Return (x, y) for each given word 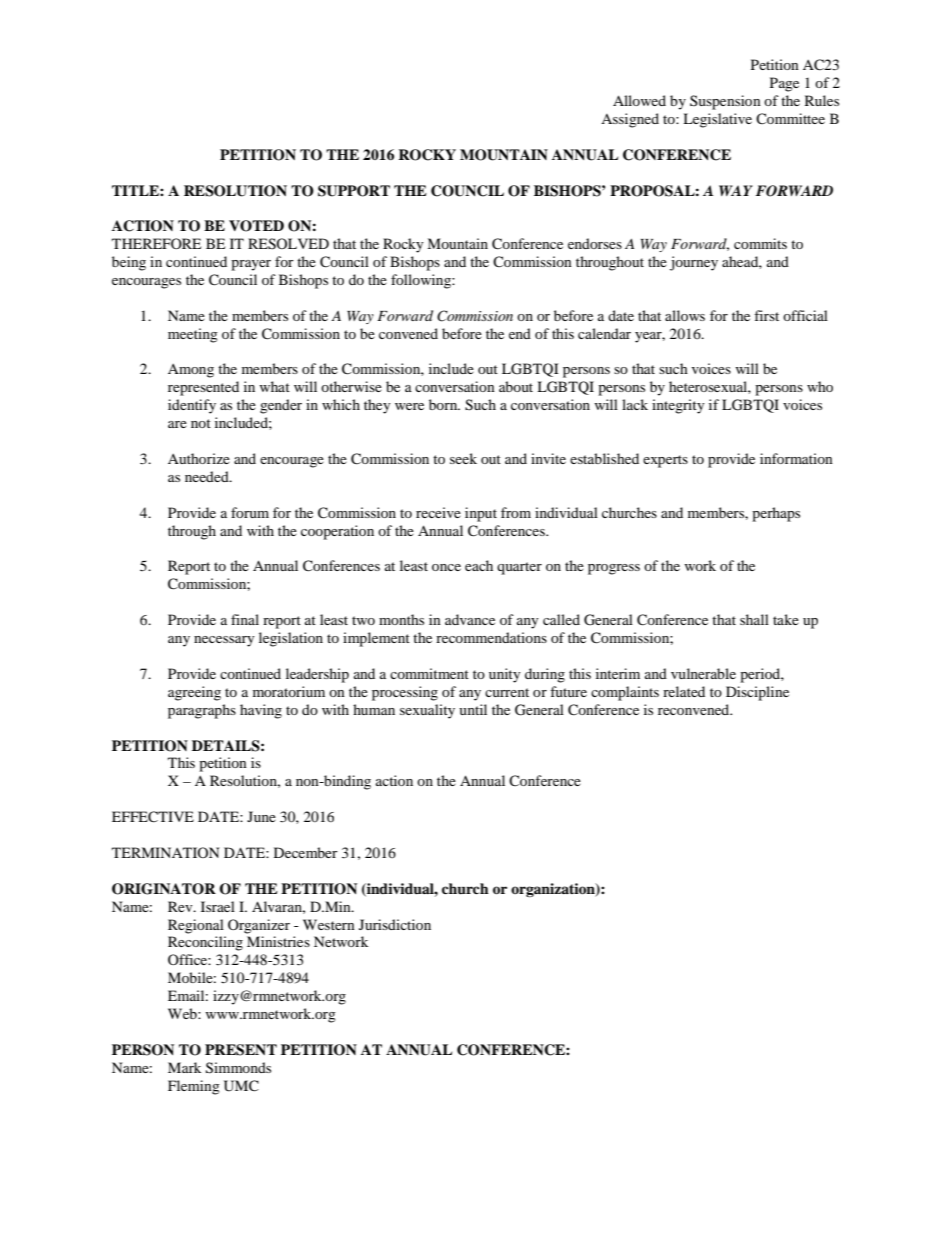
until (473, 709)
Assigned (630, 120)
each (479, 565)
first (766, 315)
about (516, 386)
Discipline (757, 693)
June (261, 816)
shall (754, 619)
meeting (193, 335)
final (245, 619)
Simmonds (238, 1068)
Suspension (725, 102)
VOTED (256, 226)
